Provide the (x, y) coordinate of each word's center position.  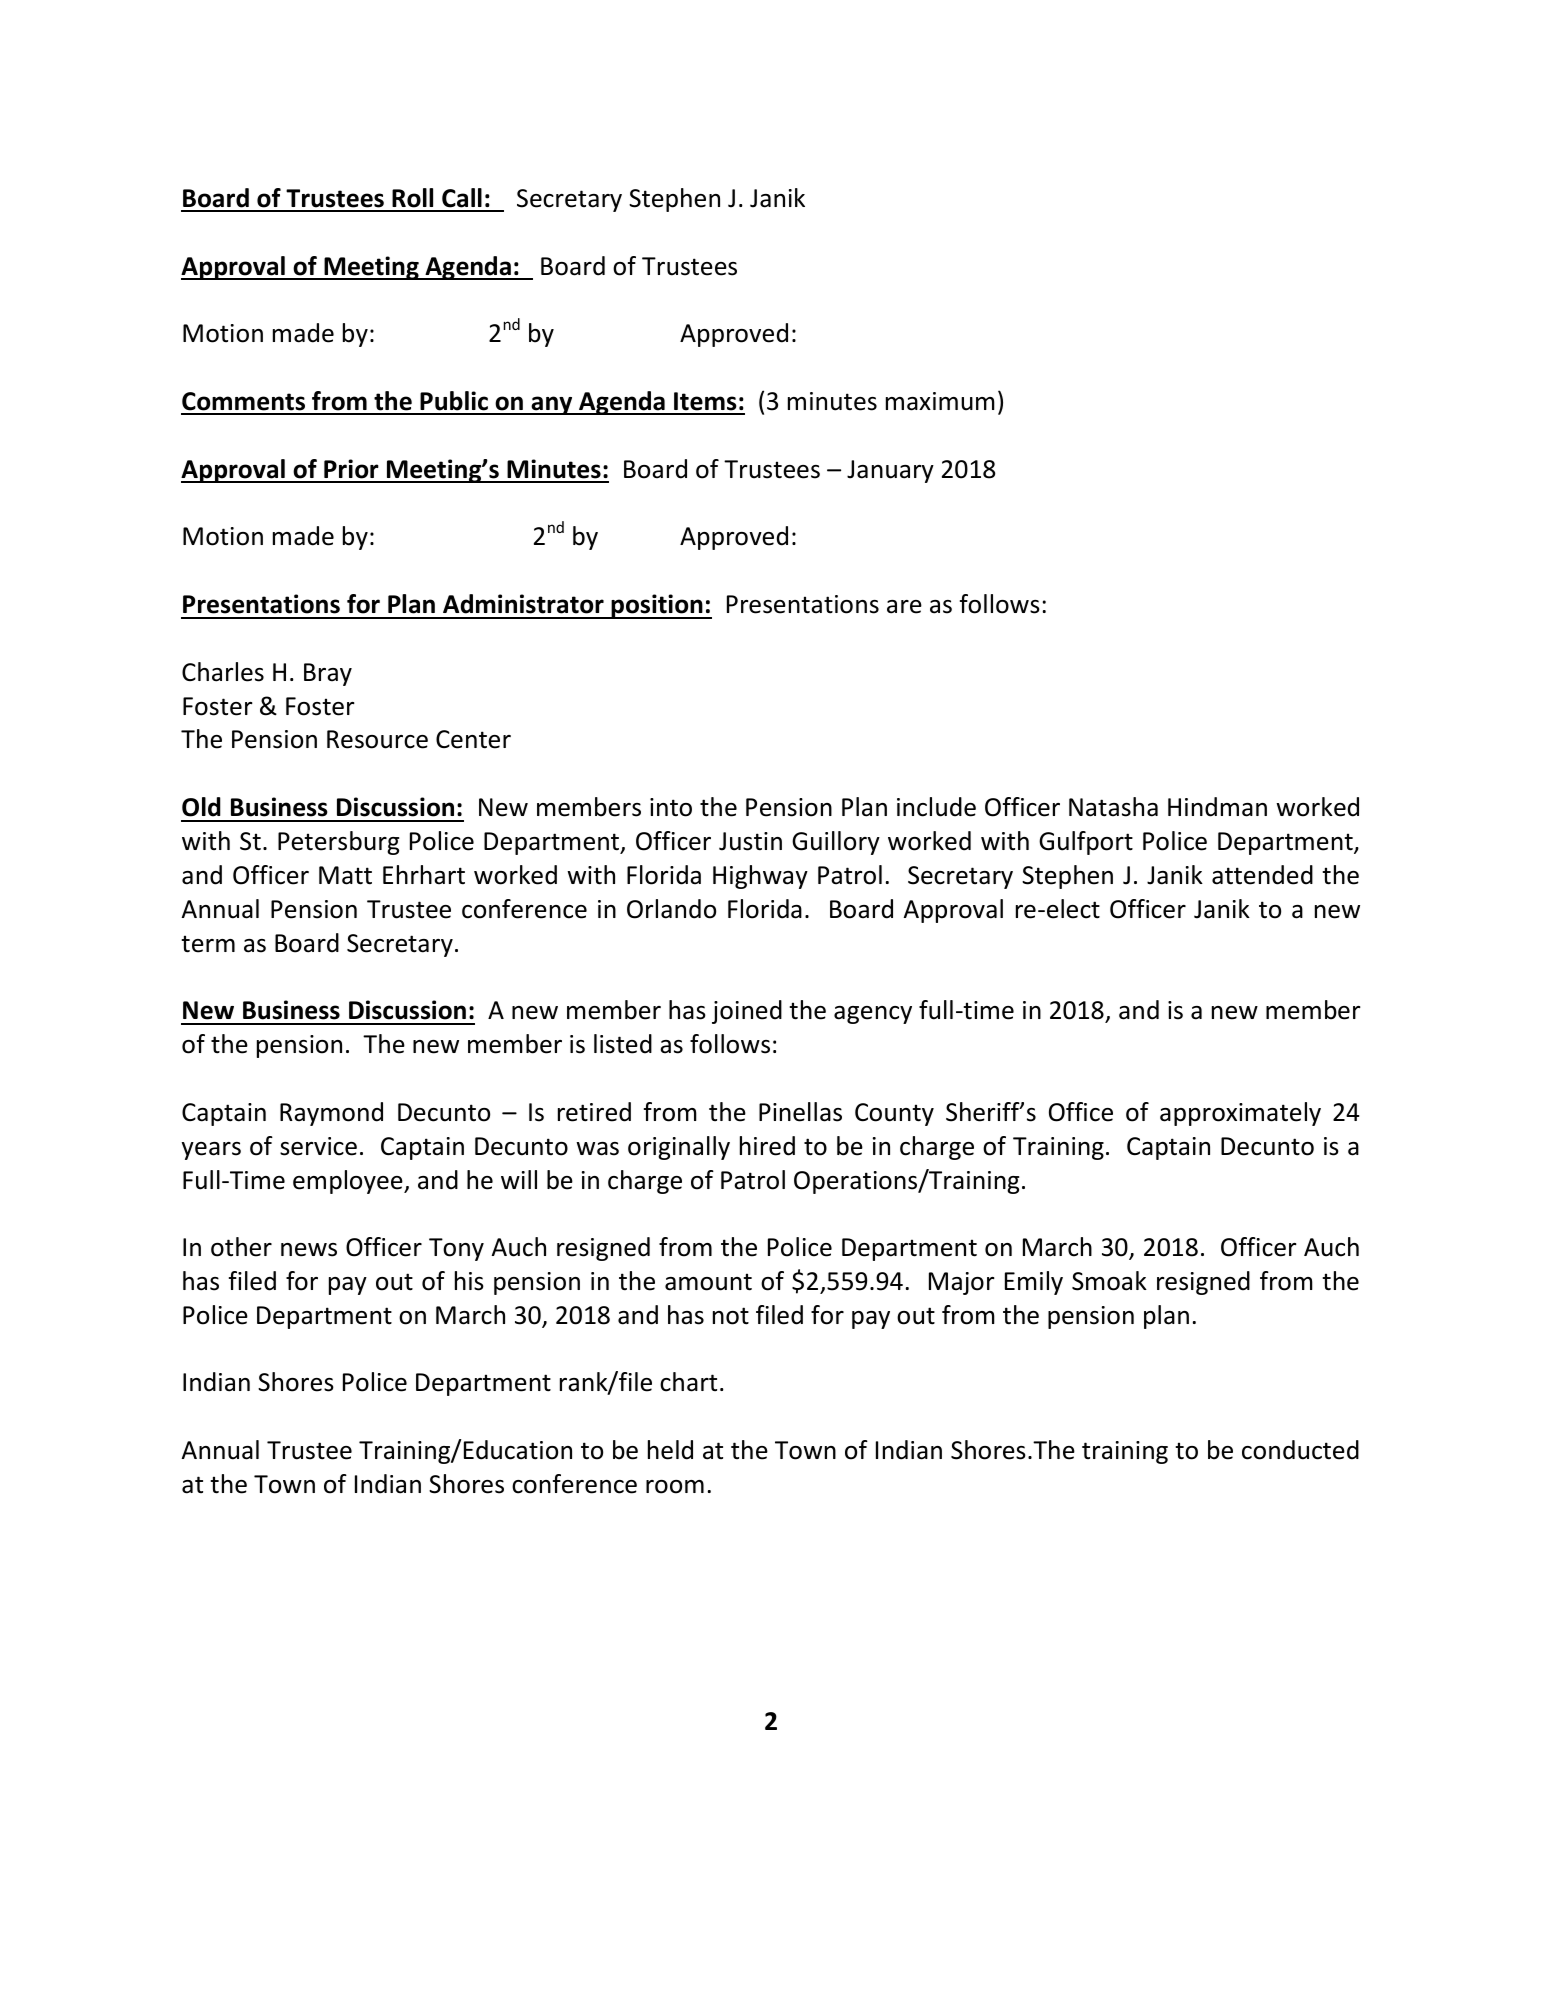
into (671, 807)
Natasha (1113, 807)
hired (767, 1146)
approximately (1240, 1114)
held (670, 1450)
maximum (940, 401)
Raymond (331, 1114)
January (890, 471)
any (552, 405)
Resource (377, 739)
